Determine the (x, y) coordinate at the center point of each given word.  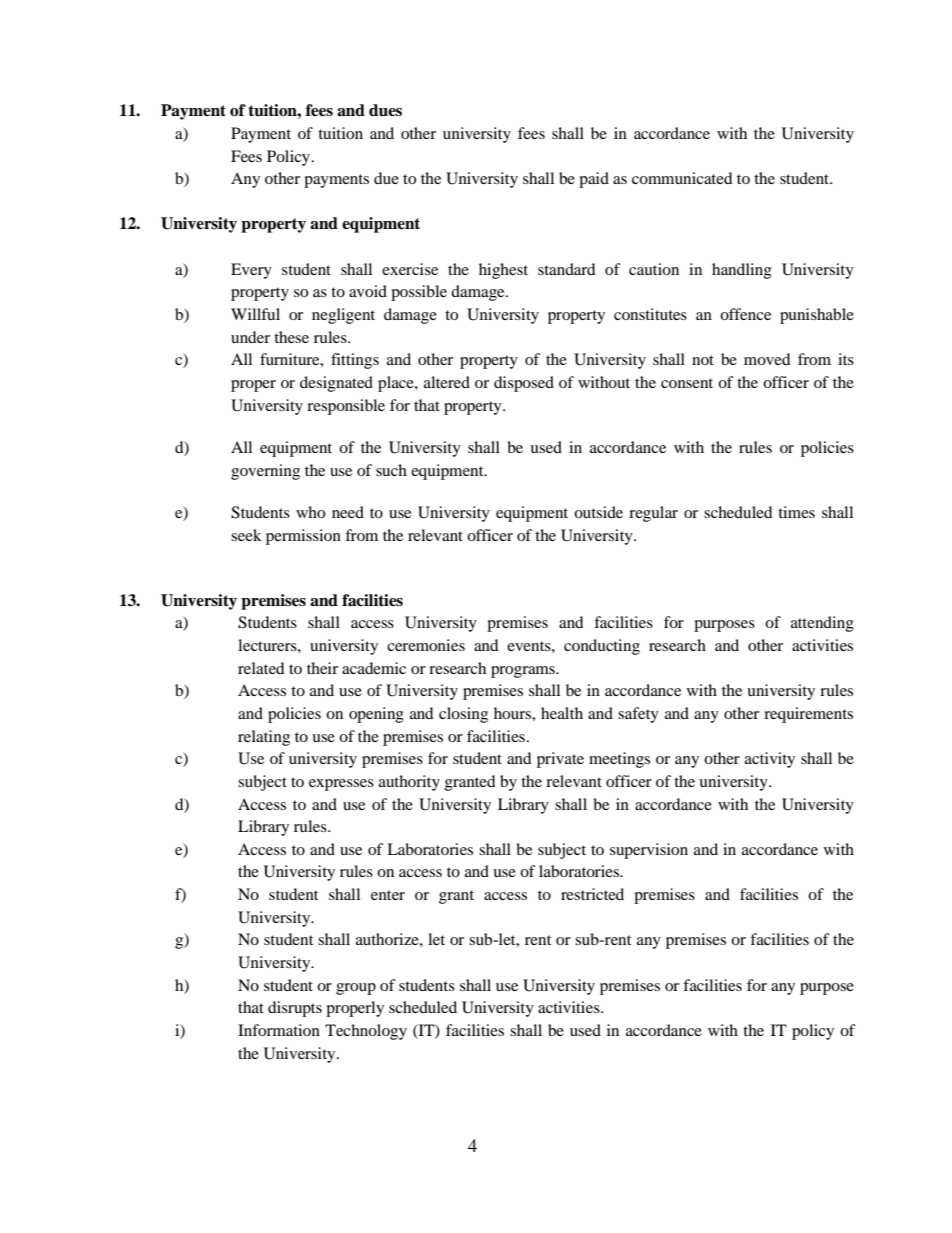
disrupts (295, 1009)
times (796, 512)
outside (598, 512)
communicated (682, 178)
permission (303, 537)
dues (385, 110)
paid (594, 180)
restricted (592, 894)
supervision (649, 851)
